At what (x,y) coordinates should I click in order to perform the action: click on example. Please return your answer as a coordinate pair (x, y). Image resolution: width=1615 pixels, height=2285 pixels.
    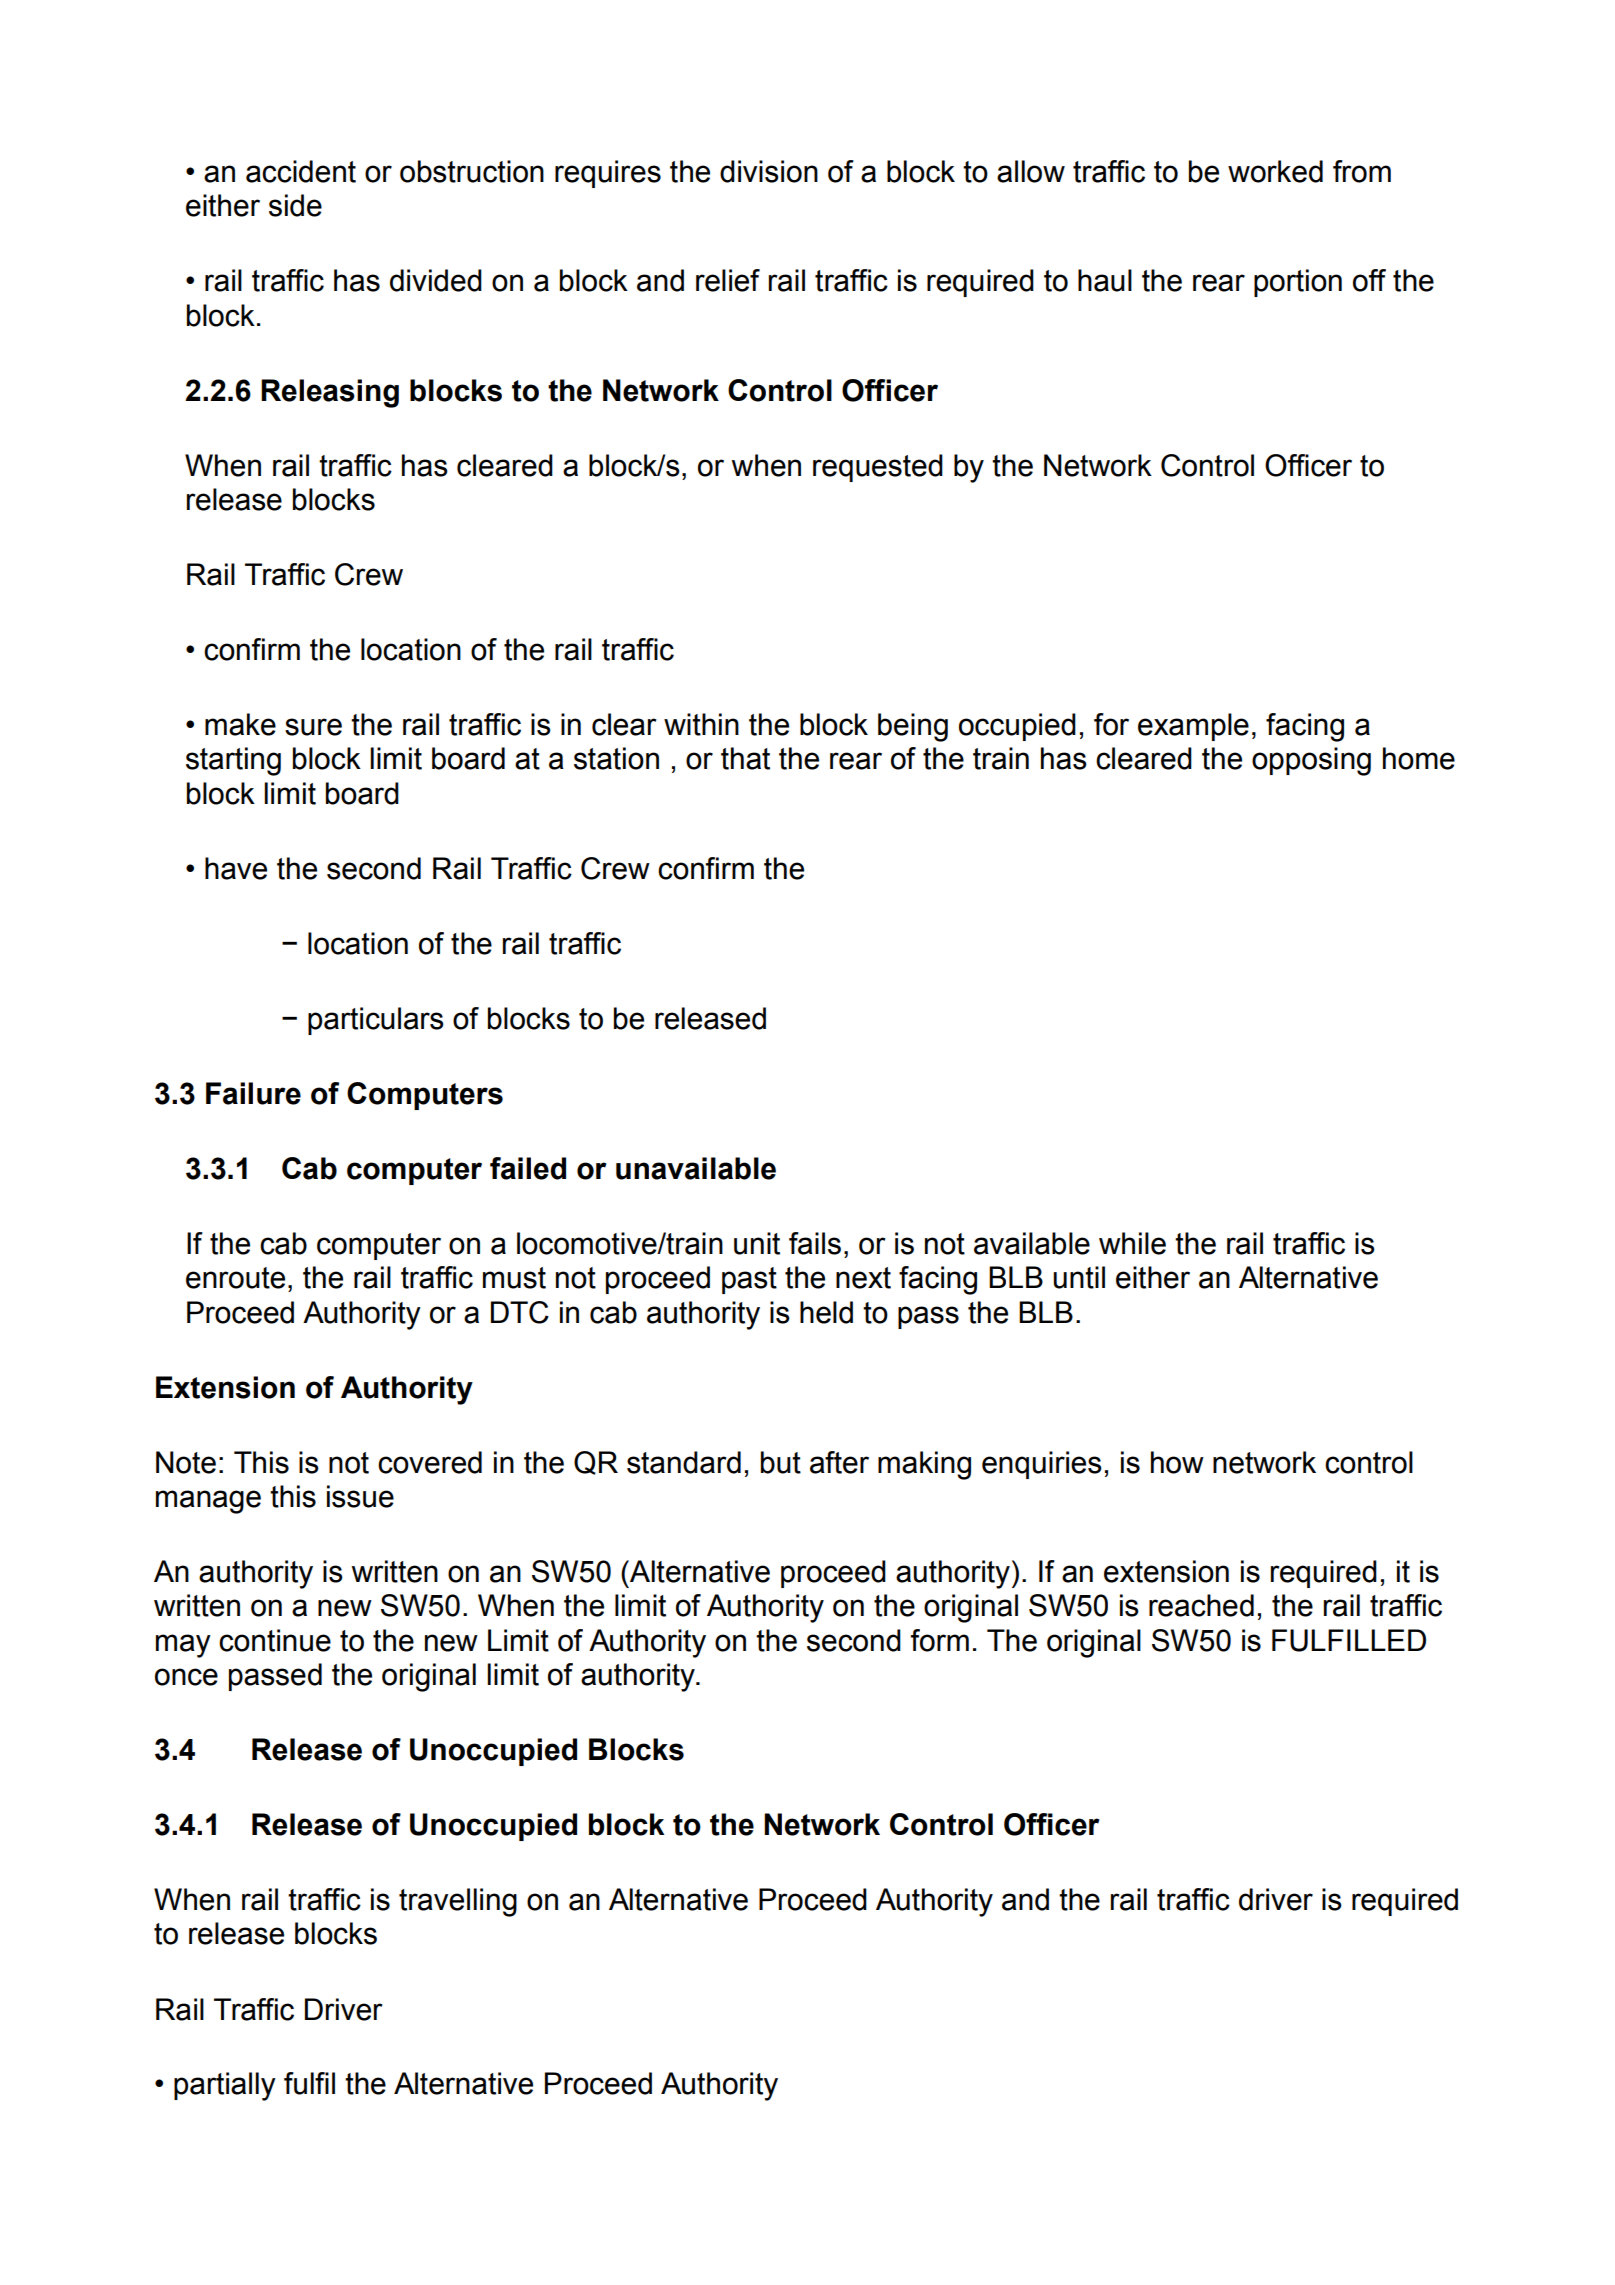
    Looking at the image, I should click on (1193, 727).
